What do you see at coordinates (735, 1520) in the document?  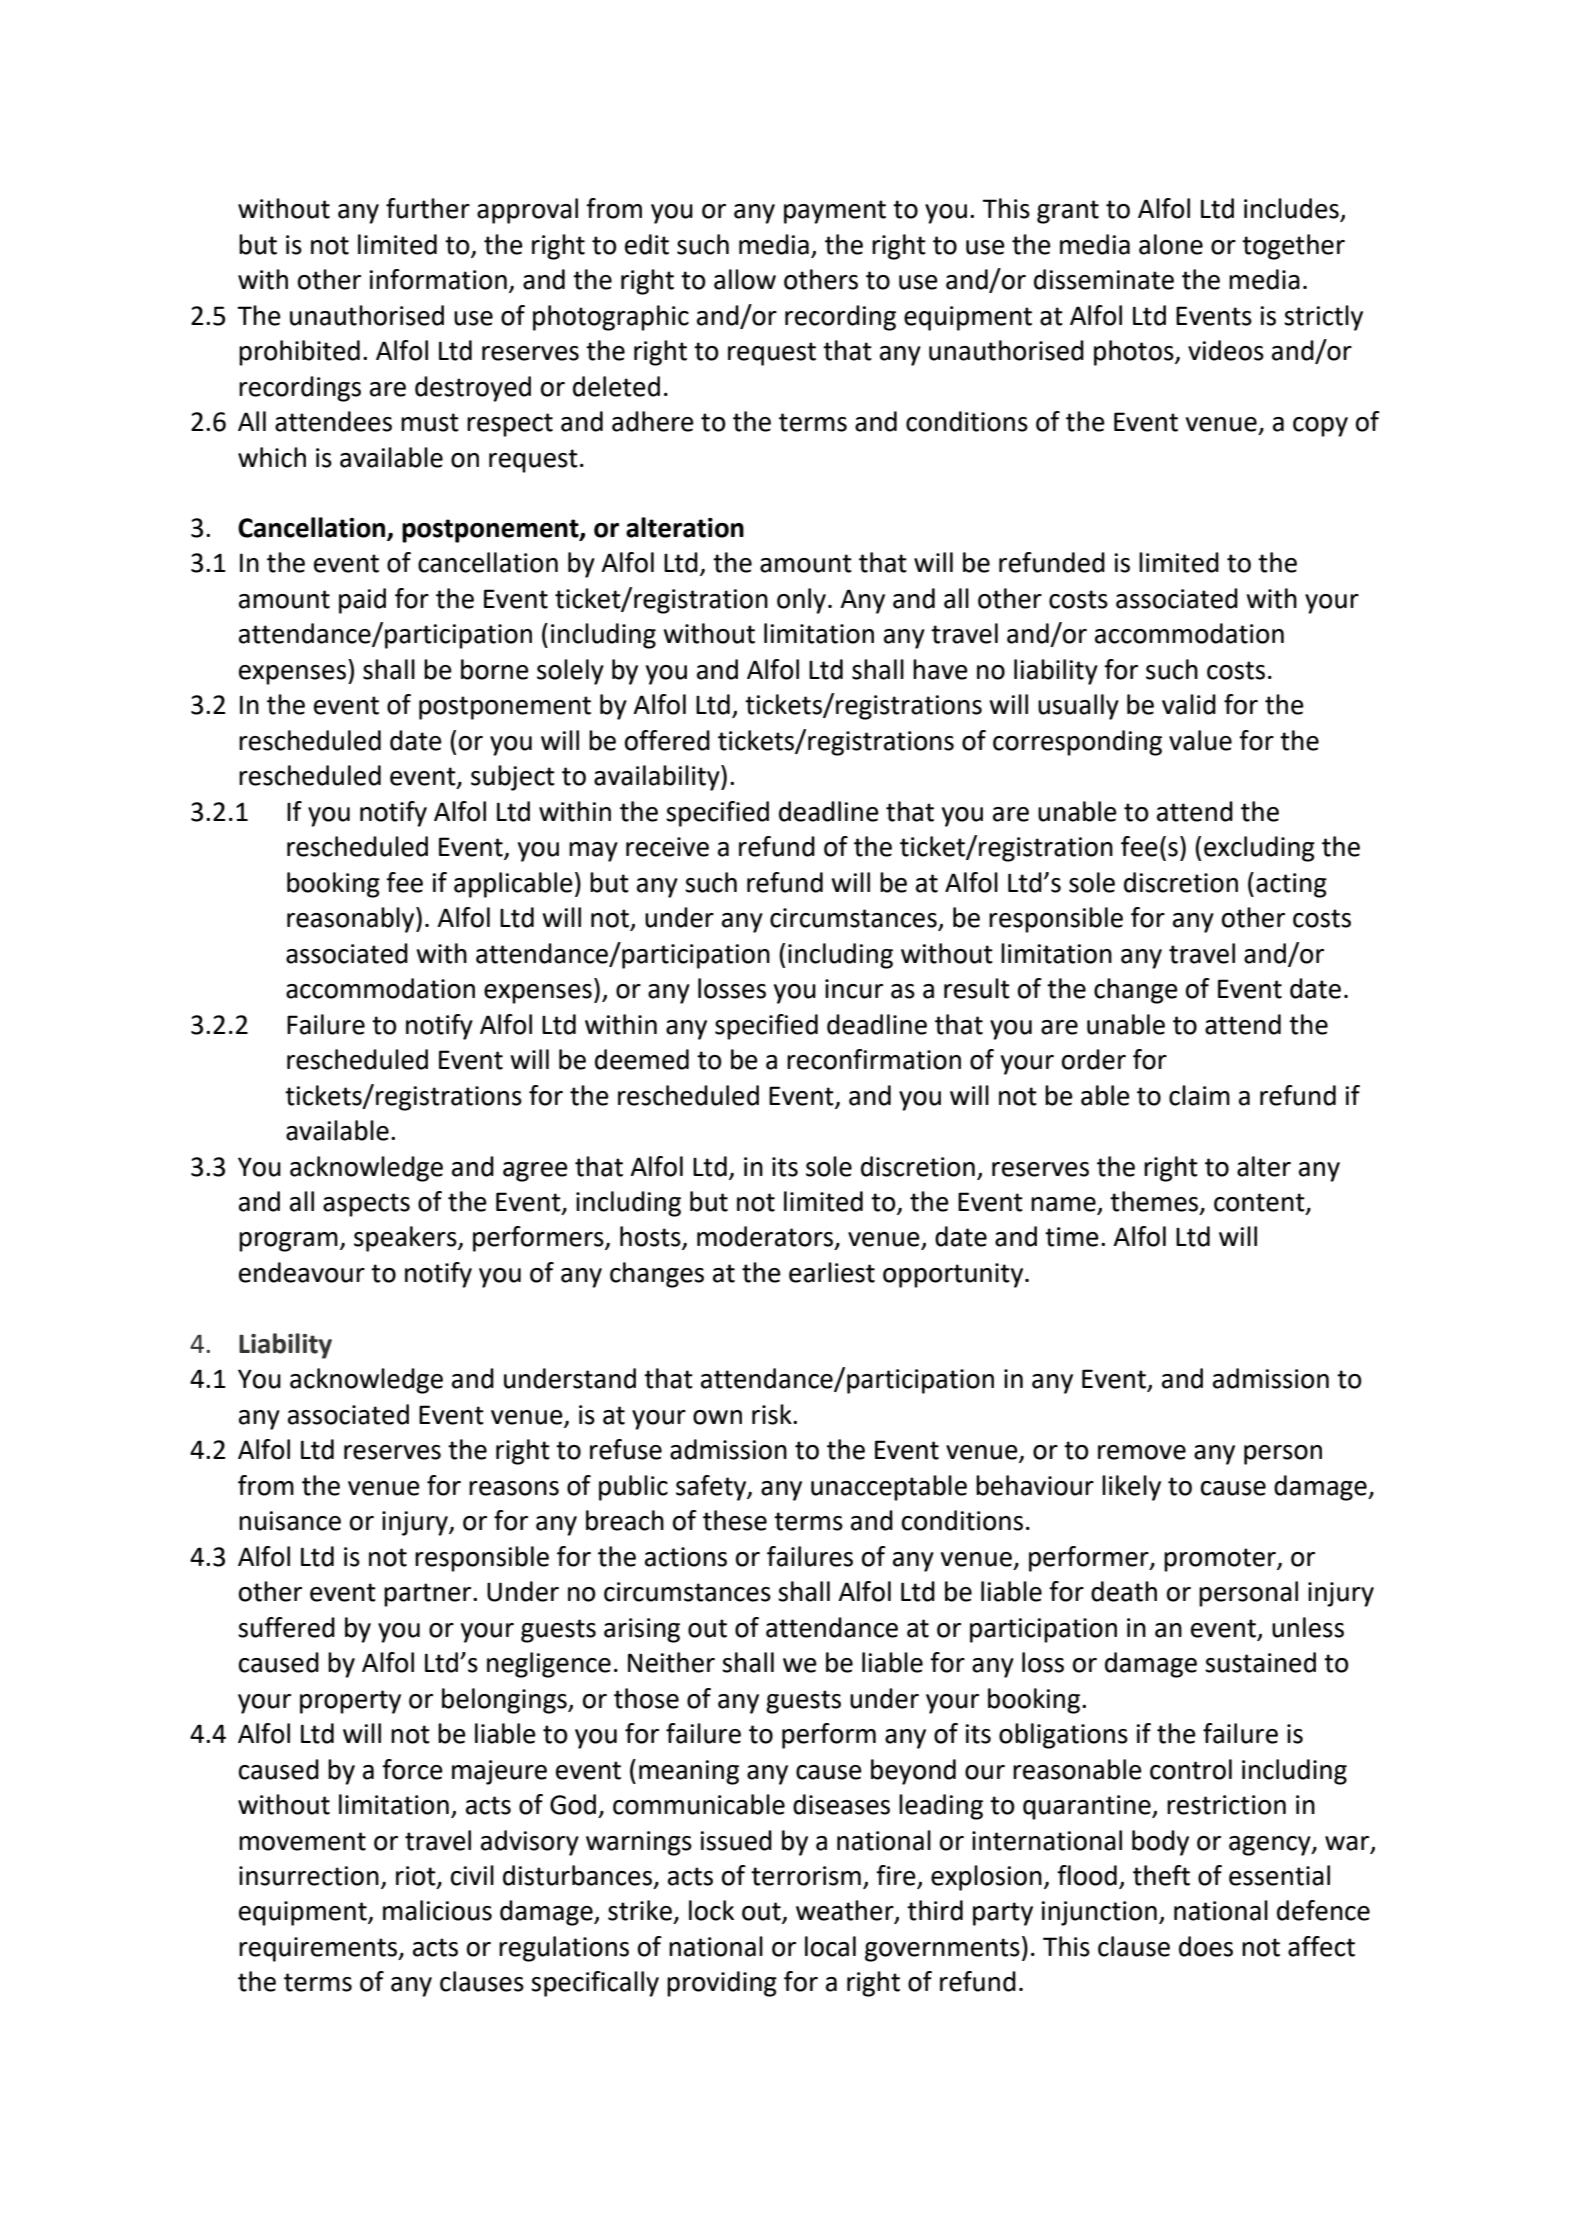 I see `these` at bounding box center [735, 1520].
